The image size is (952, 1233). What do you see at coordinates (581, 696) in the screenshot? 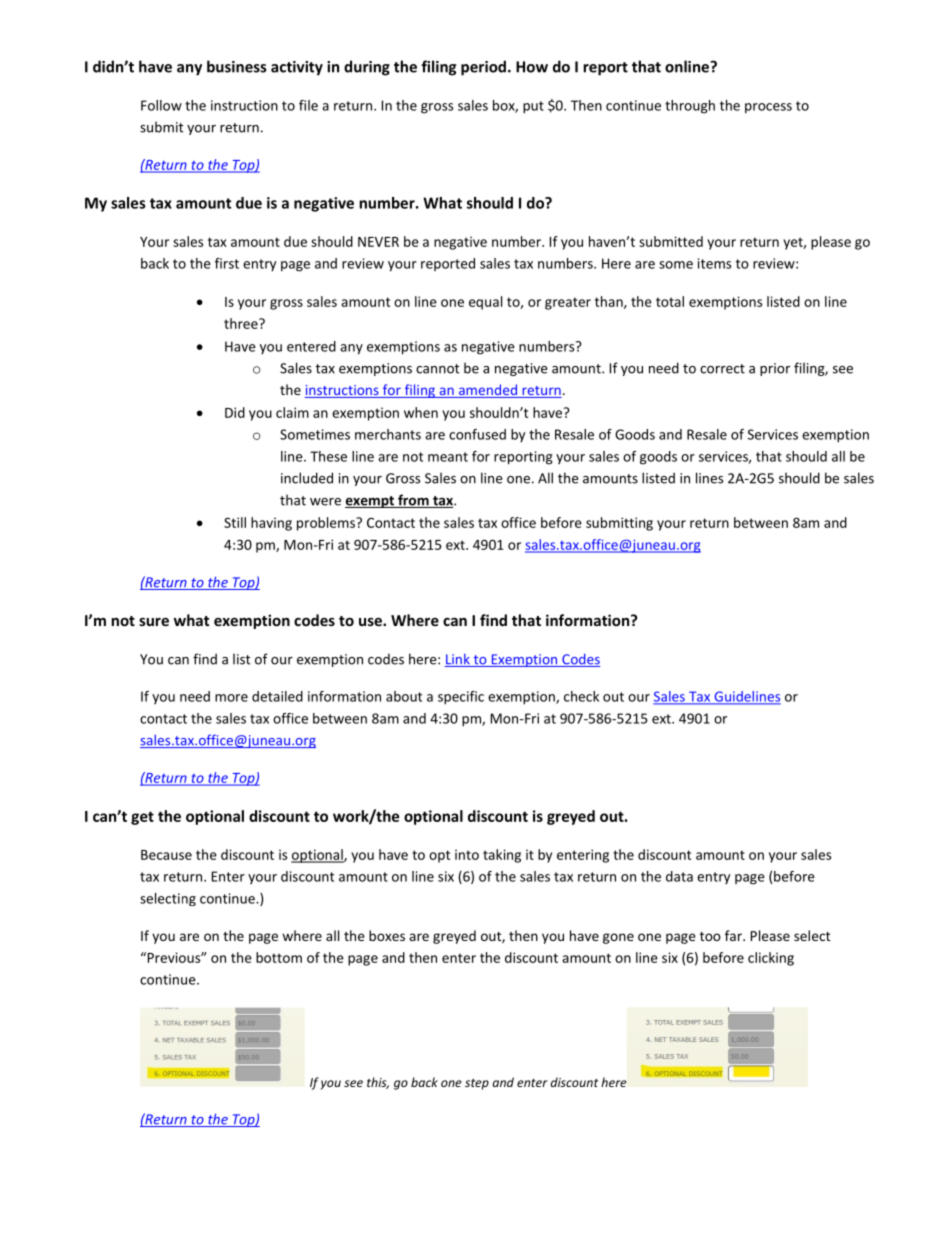
I see `check` at bounding box center [581, 696].
